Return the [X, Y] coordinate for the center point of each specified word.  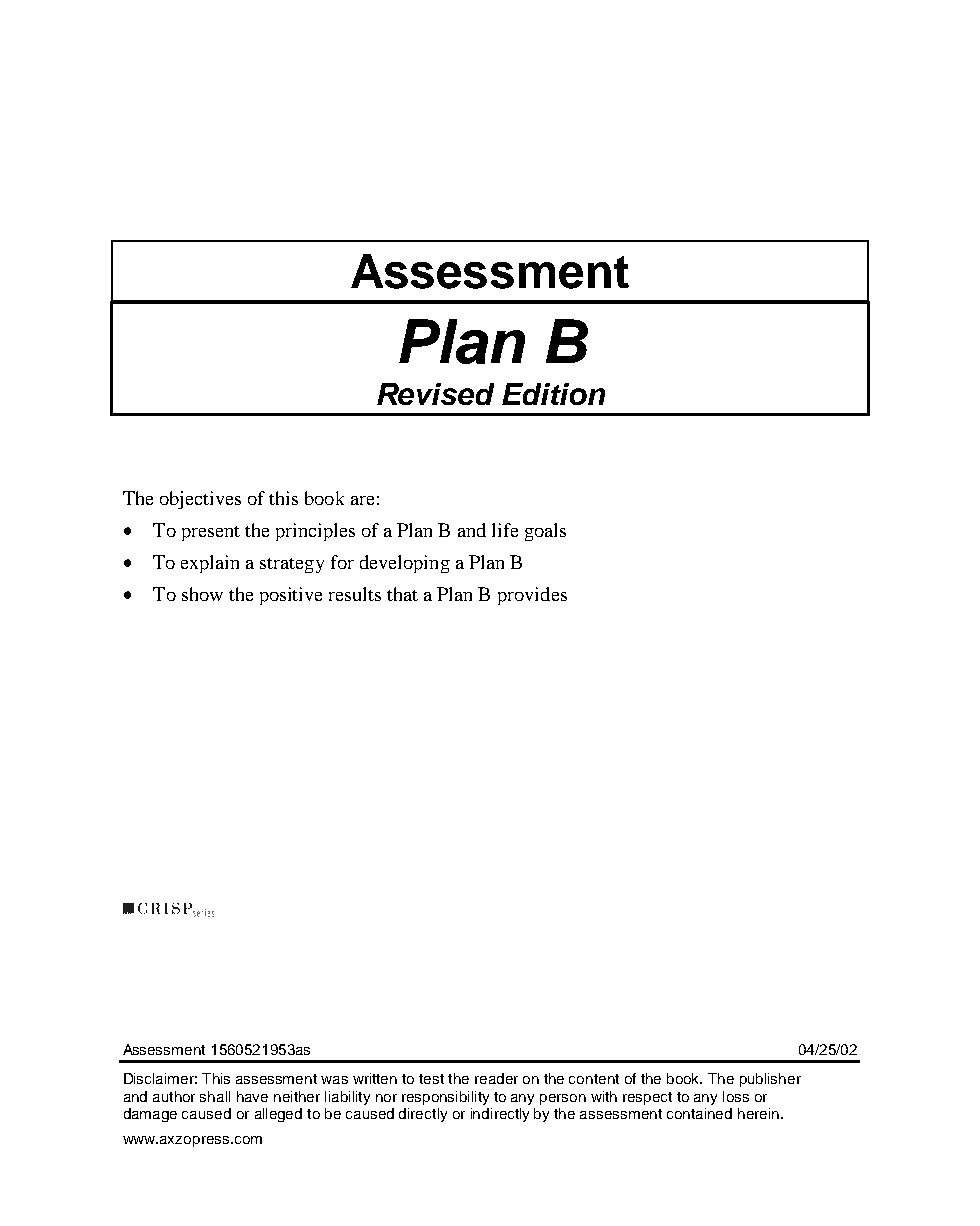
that [402, 594]
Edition [553, 394]
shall [215, 1096]
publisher [770, 1080]
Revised [435, 394]
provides [532, 596]
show [202, 594]
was [334, 1080]
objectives [200, 500]
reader [496, 1078]
